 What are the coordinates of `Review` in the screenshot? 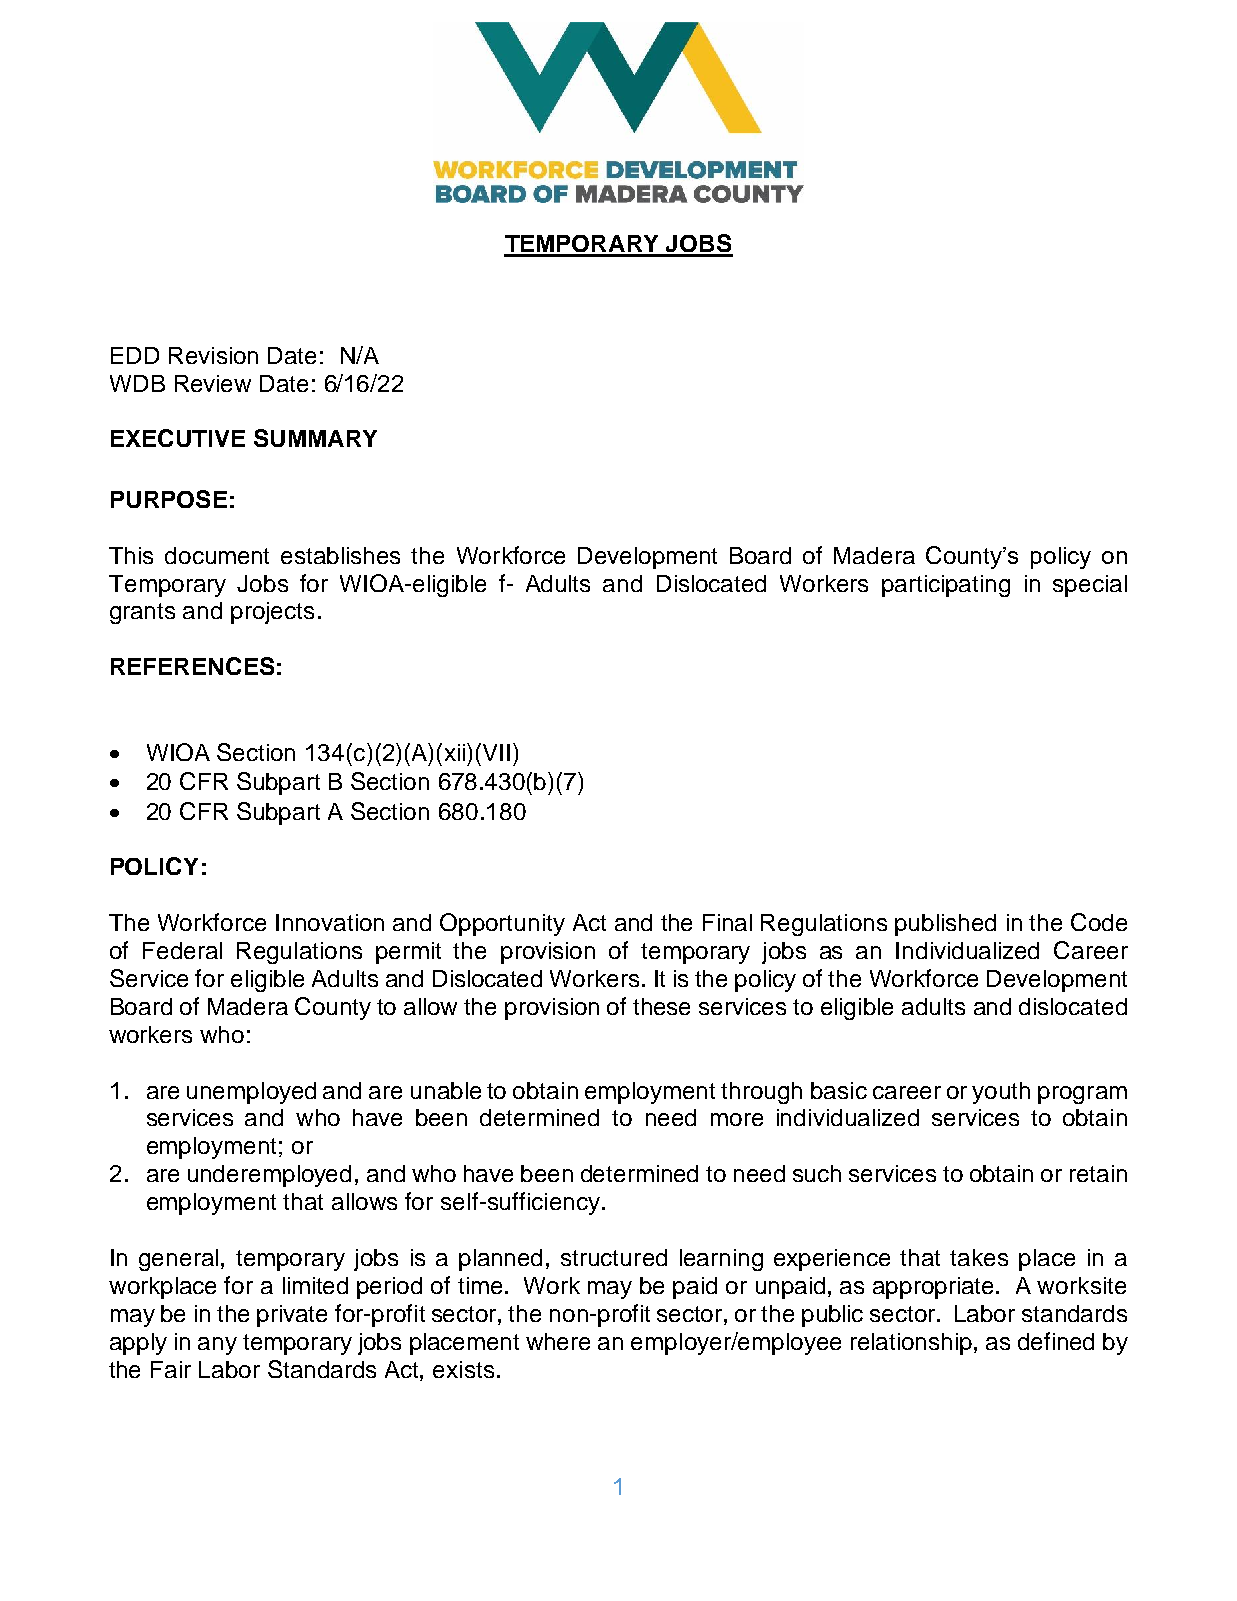 It's located at (213, 383).
